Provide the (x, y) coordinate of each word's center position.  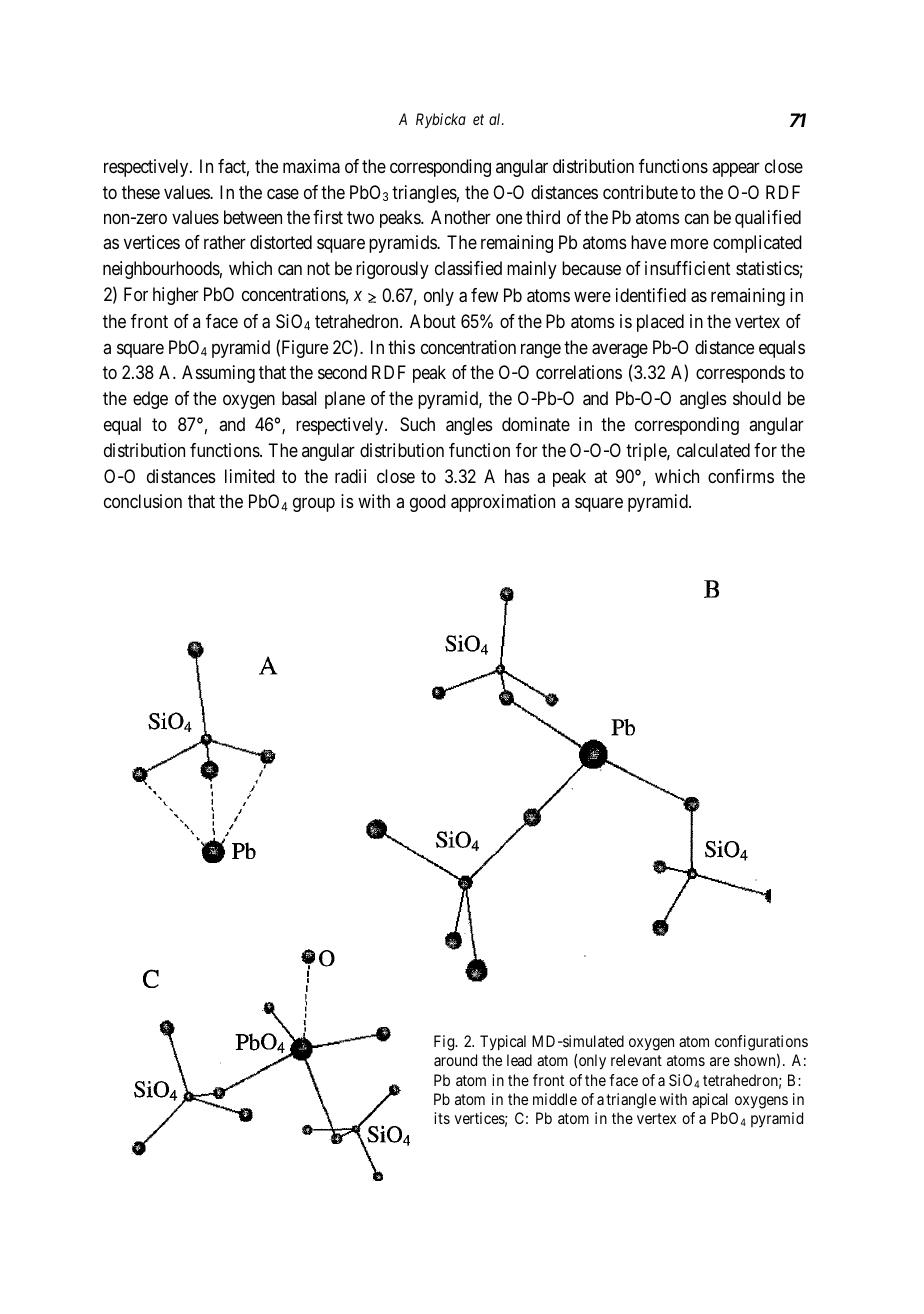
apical (710, 1101)
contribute (640, 192)
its (442, 1118)
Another (461, 217)
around (455, 1060)
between (253, 217)
